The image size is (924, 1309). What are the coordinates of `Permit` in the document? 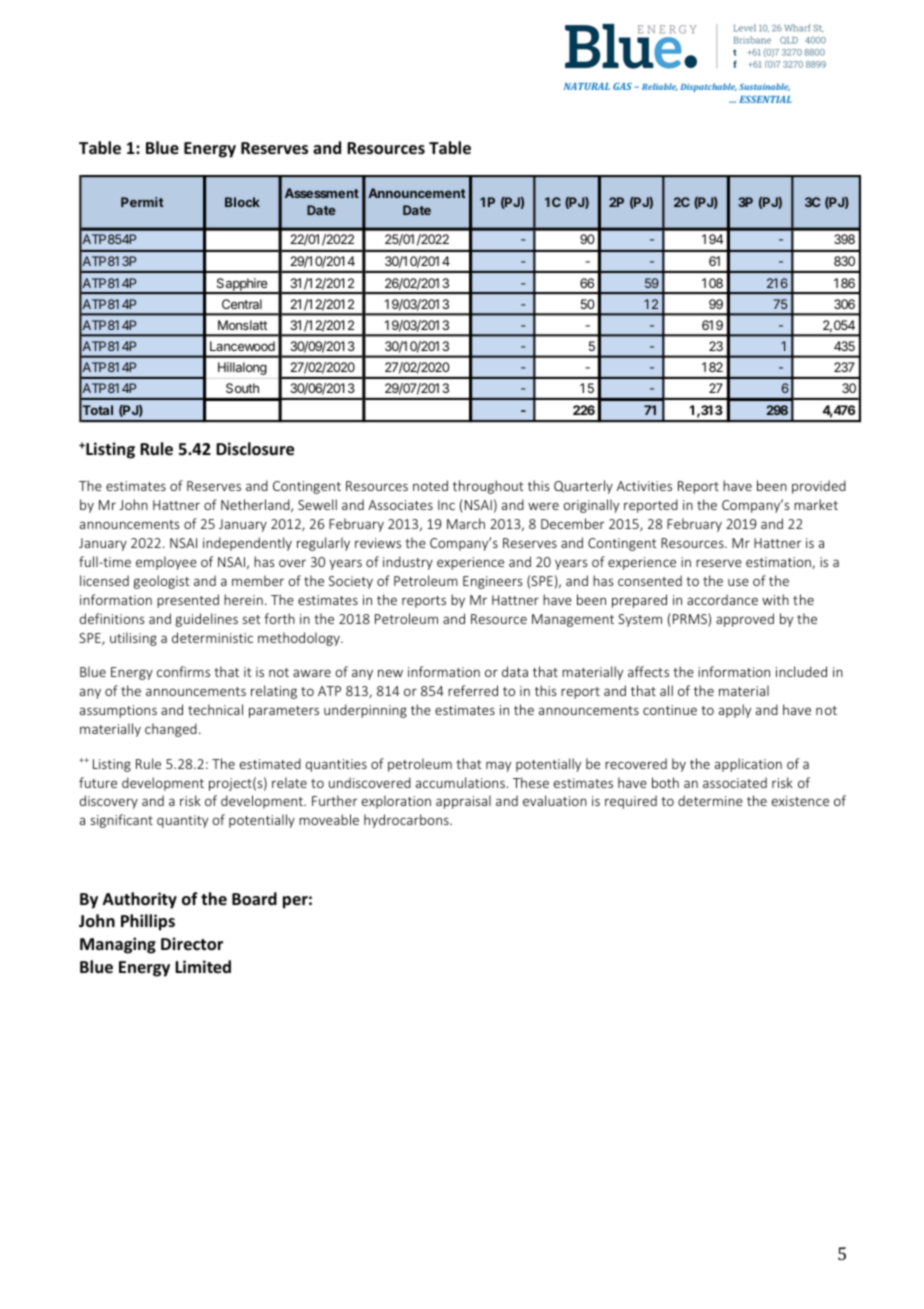 It's located at (142, 202).
